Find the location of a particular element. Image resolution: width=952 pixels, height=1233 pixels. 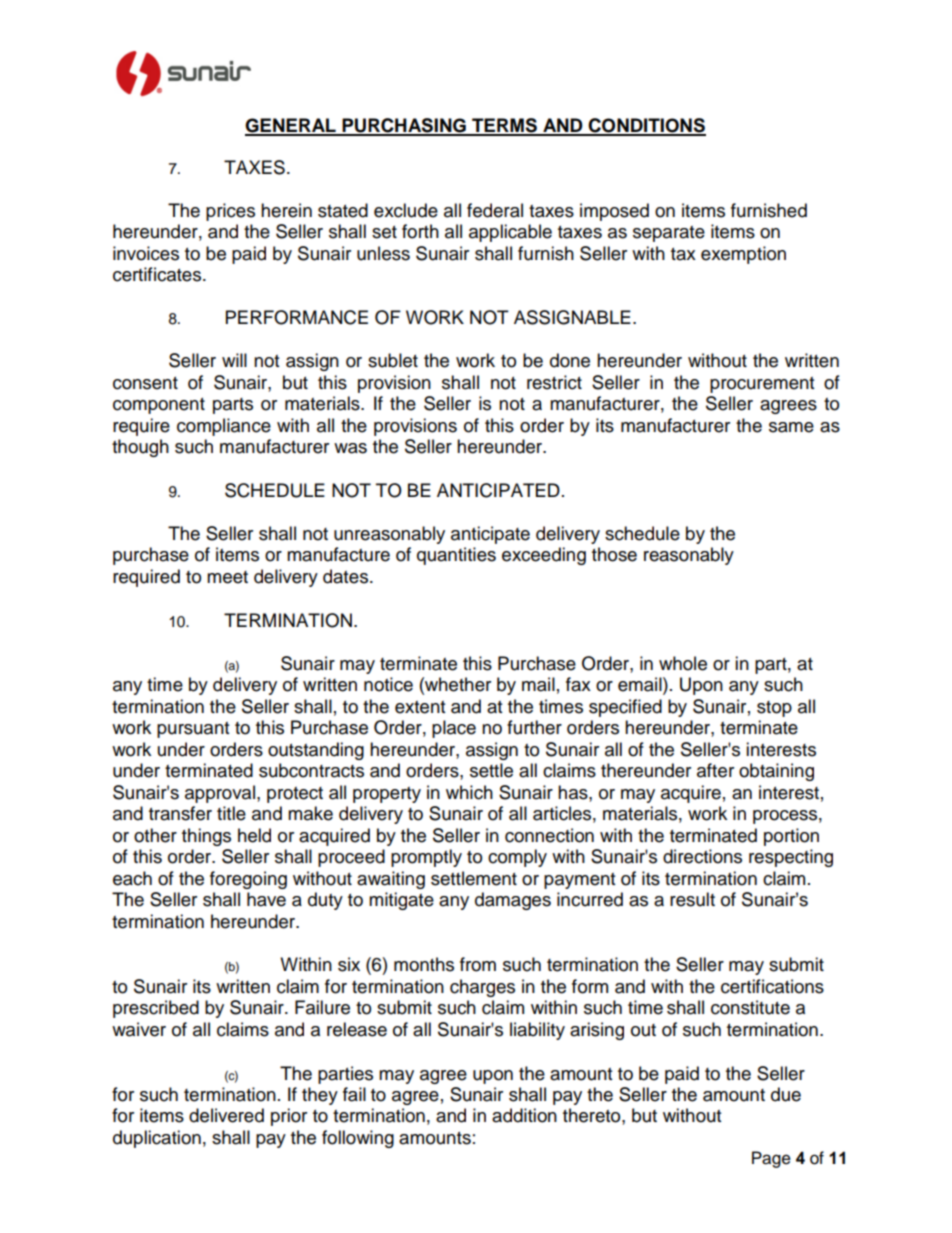

notice is located at coordinates (388, 684).
